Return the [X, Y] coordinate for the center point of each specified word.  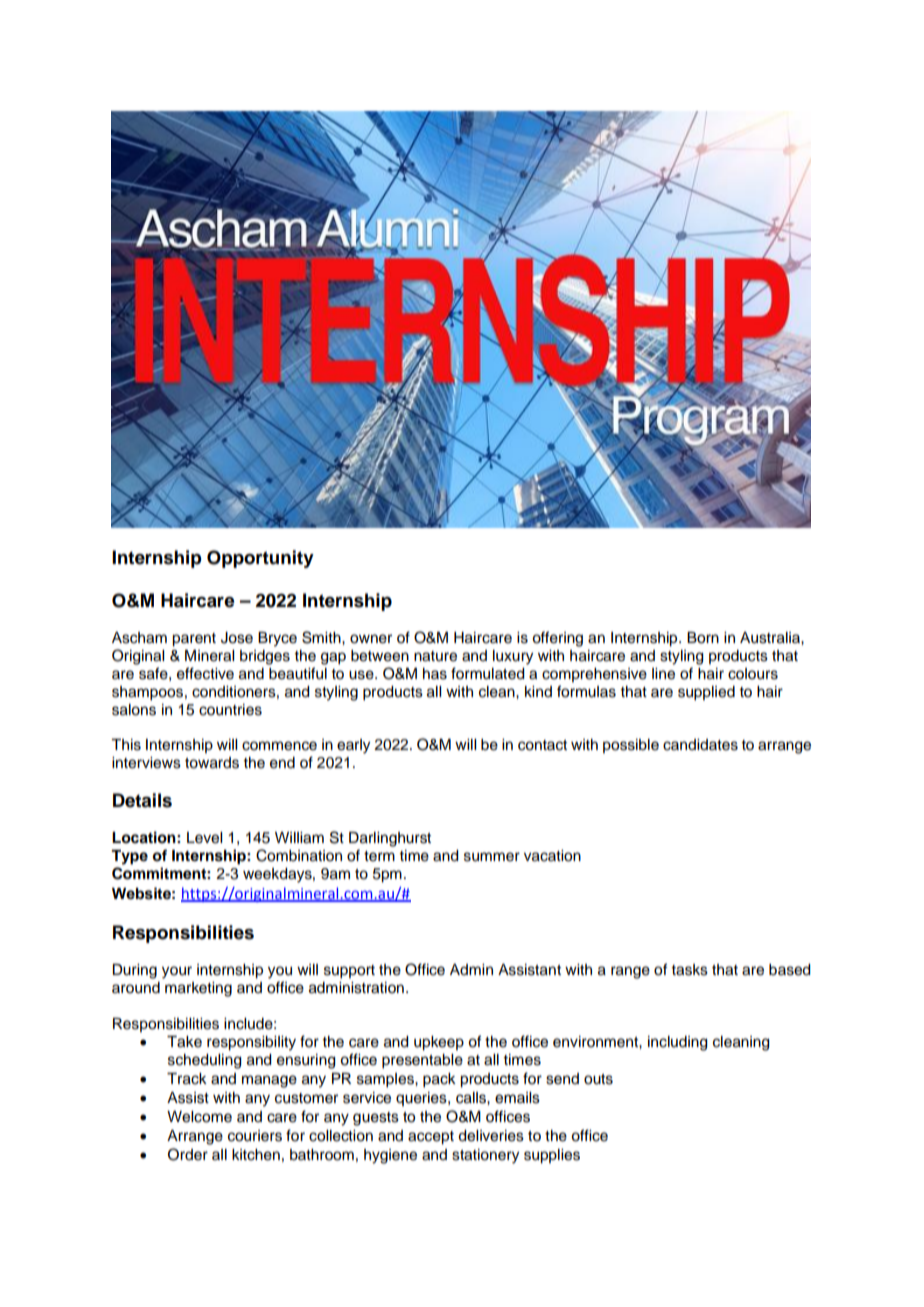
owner [371, 639]
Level [204, 838]
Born [703, 638]
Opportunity [260, 559]
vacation [552, 856]
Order [188, 1154]
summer [492, 857]
